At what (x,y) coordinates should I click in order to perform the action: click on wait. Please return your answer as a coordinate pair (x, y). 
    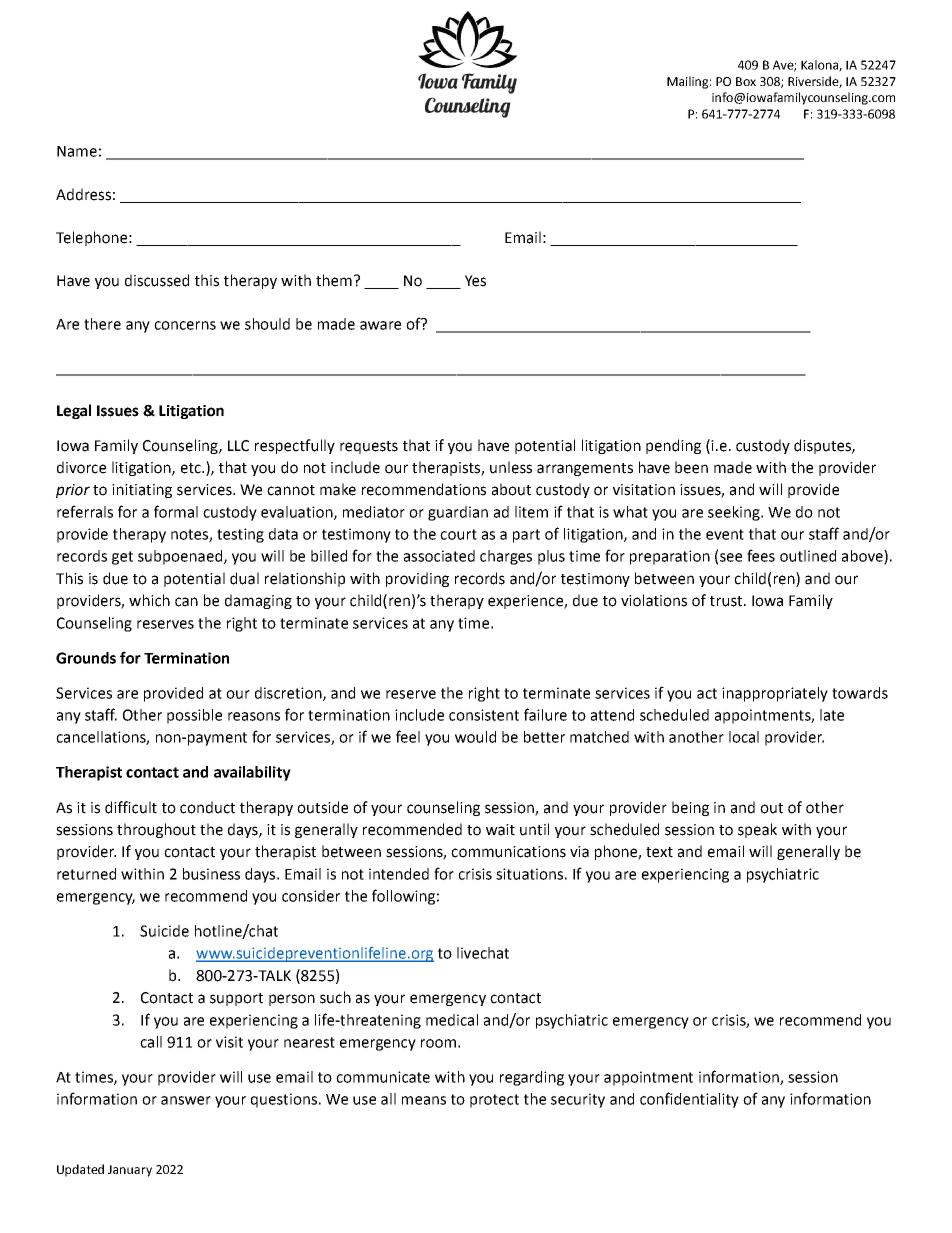
    Looking at the image, I should click on (500, 830).
